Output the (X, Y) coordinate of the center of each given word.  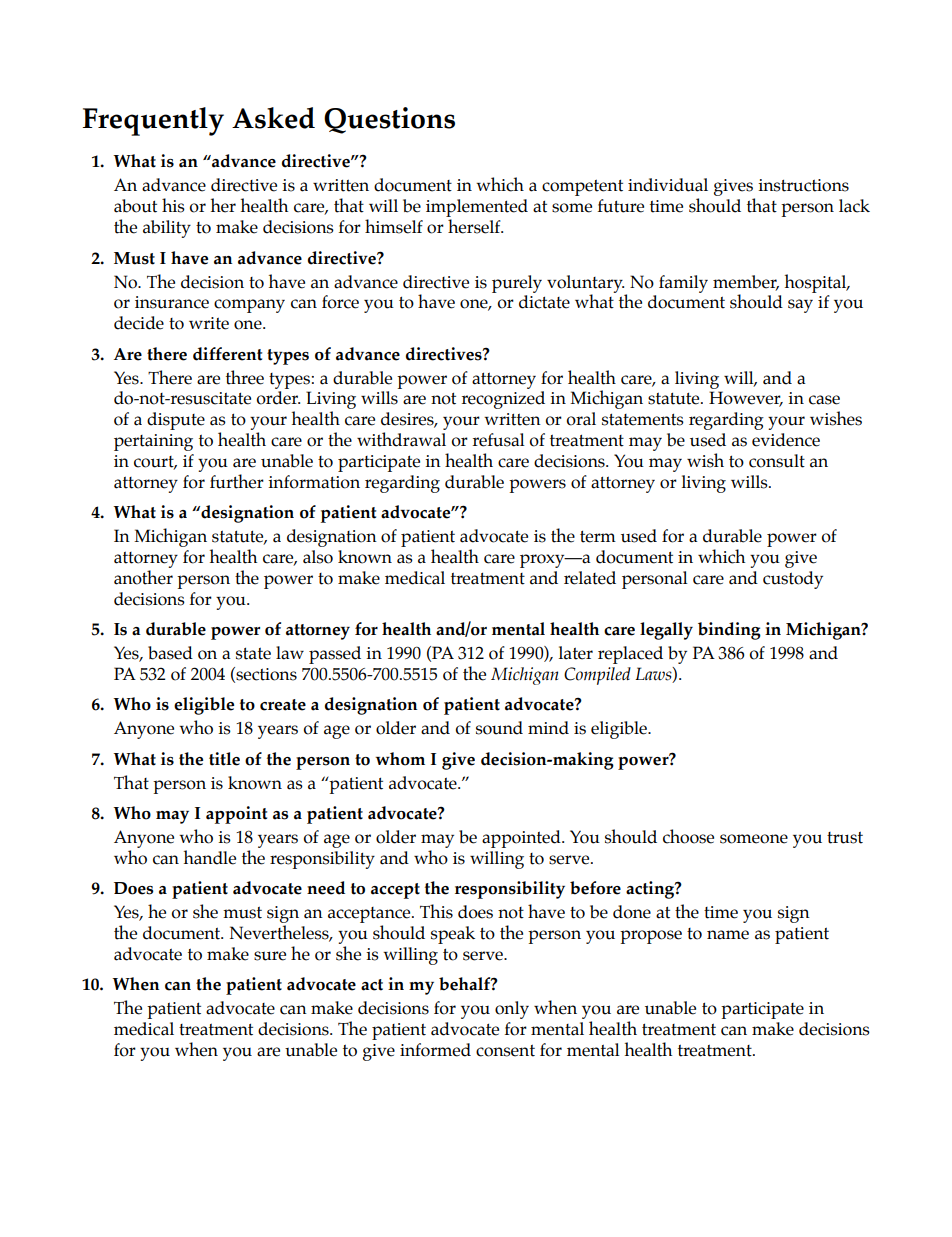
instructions (803, 185)
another (143, 577)
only (512, 1010)
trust (845, 837)
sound (499, 728)
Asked (273, 118)
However (746, 399)
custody (793, 580)
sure (270, 956)
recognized (503, 400)
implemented (477, 209)
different (227, 354)
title (224, 759)
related (590, 578)
